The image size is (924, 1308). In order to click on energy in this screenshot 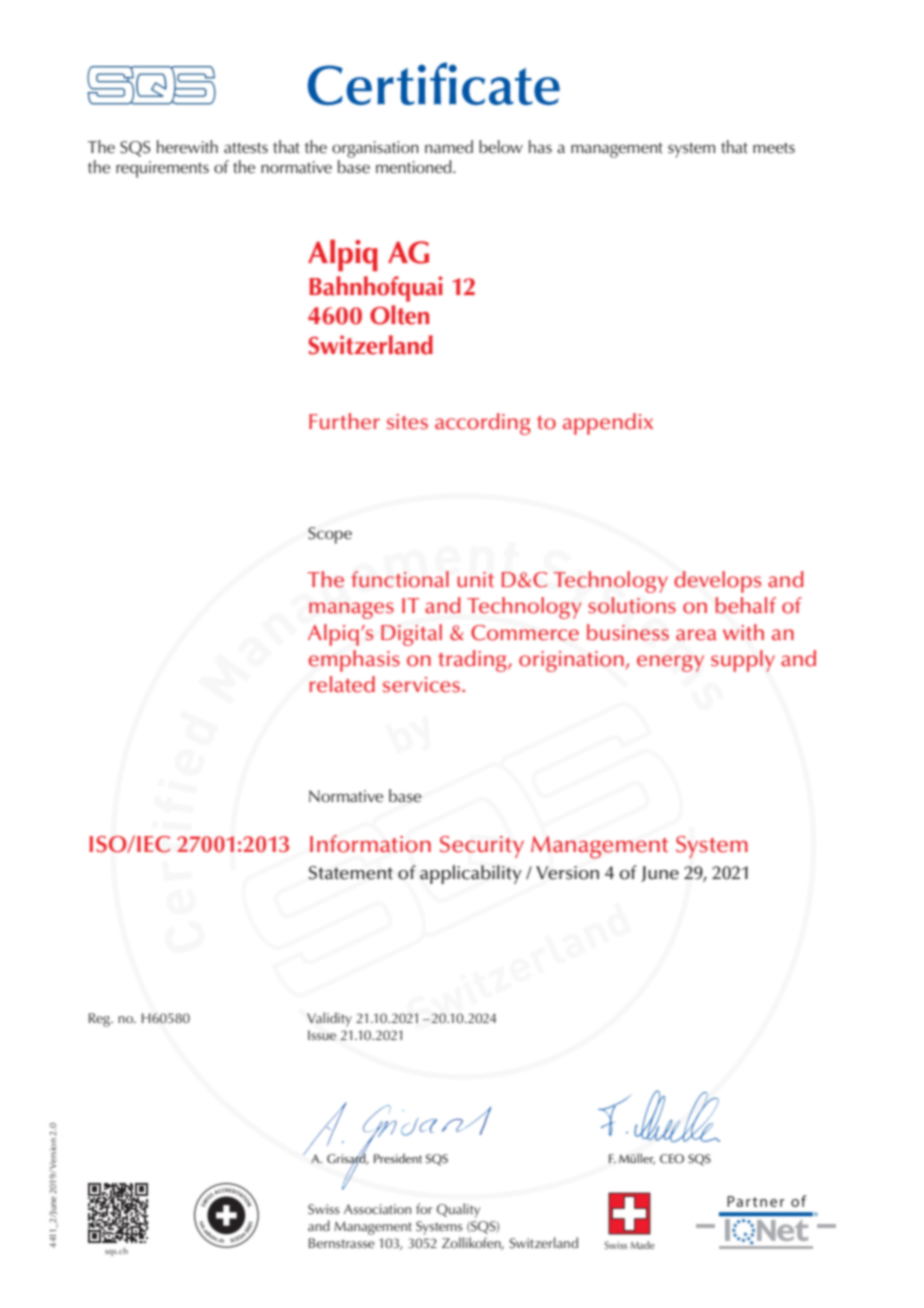, I will do `click(670, 663)`.
